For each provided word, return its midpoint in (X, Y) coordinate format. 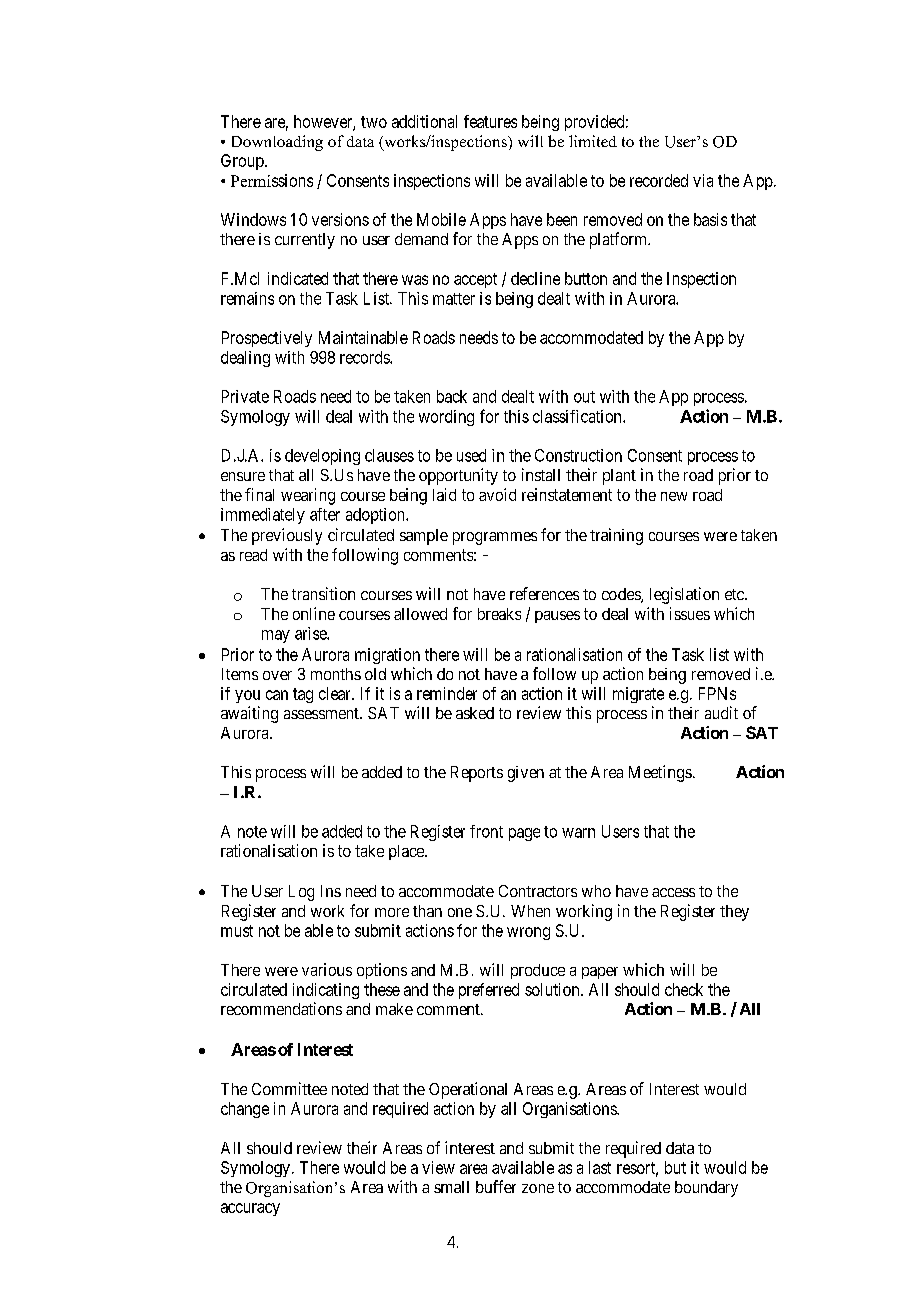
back (452, 396)
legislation (684, 595)
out (584, 397)
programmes (495, 538)
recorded (659, 180)
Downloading (277, 143)
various (327, 969)
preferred (489, 991)
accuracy (250, 1209)
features (490, 121)
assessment (322, 713)
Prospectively (267, 339)
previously (287, 536)
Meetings (660, 773)
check (684, 989)
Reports (477, 774)
